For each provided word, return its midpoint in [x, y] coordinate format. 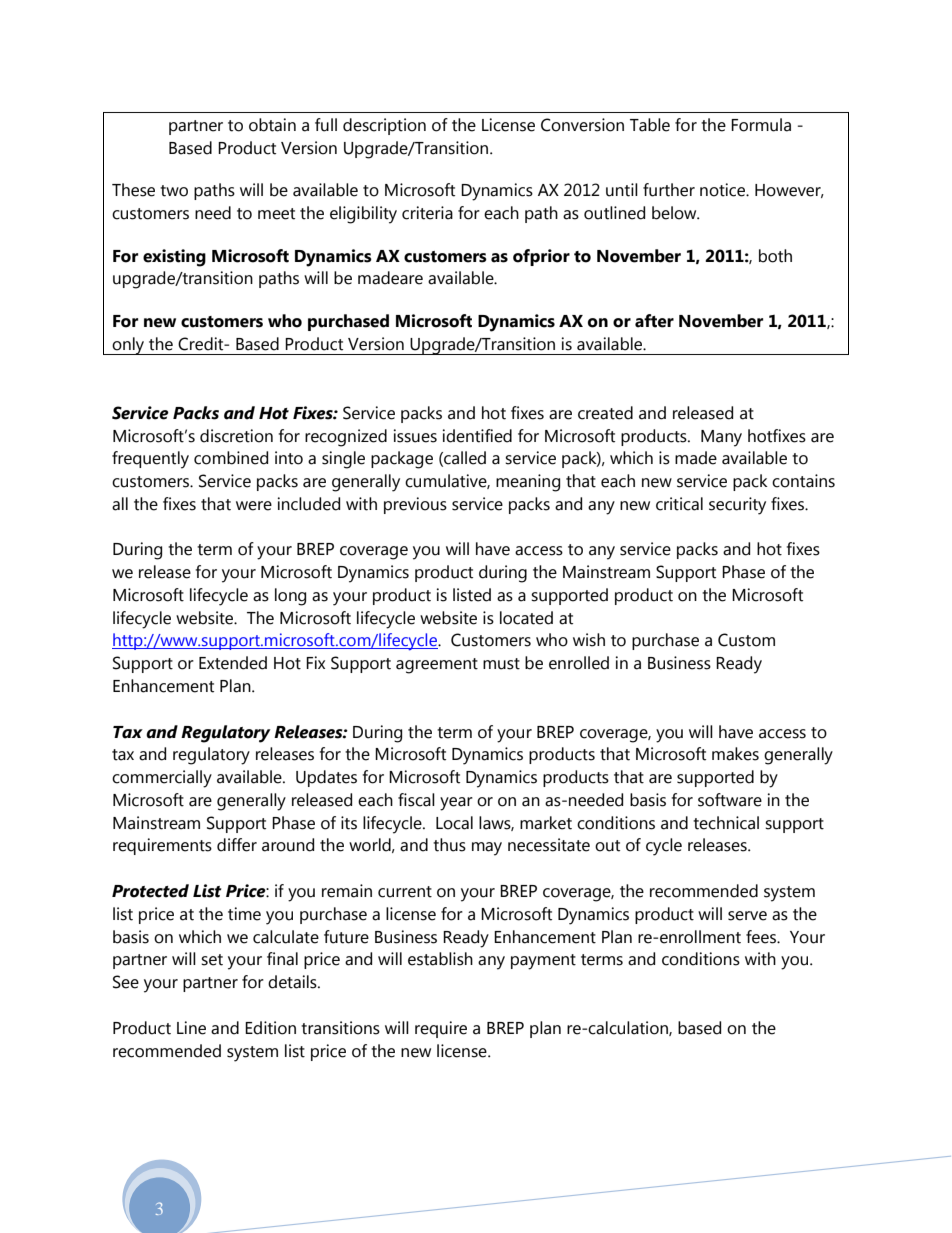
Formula [761, 125]
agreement [437, 666]
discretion [236, 436]
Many [721, 438]
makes [735, 754]
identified [477, 436]
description [384, 126]
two [174, 191]
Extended [233, 663]
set [212, 960]
